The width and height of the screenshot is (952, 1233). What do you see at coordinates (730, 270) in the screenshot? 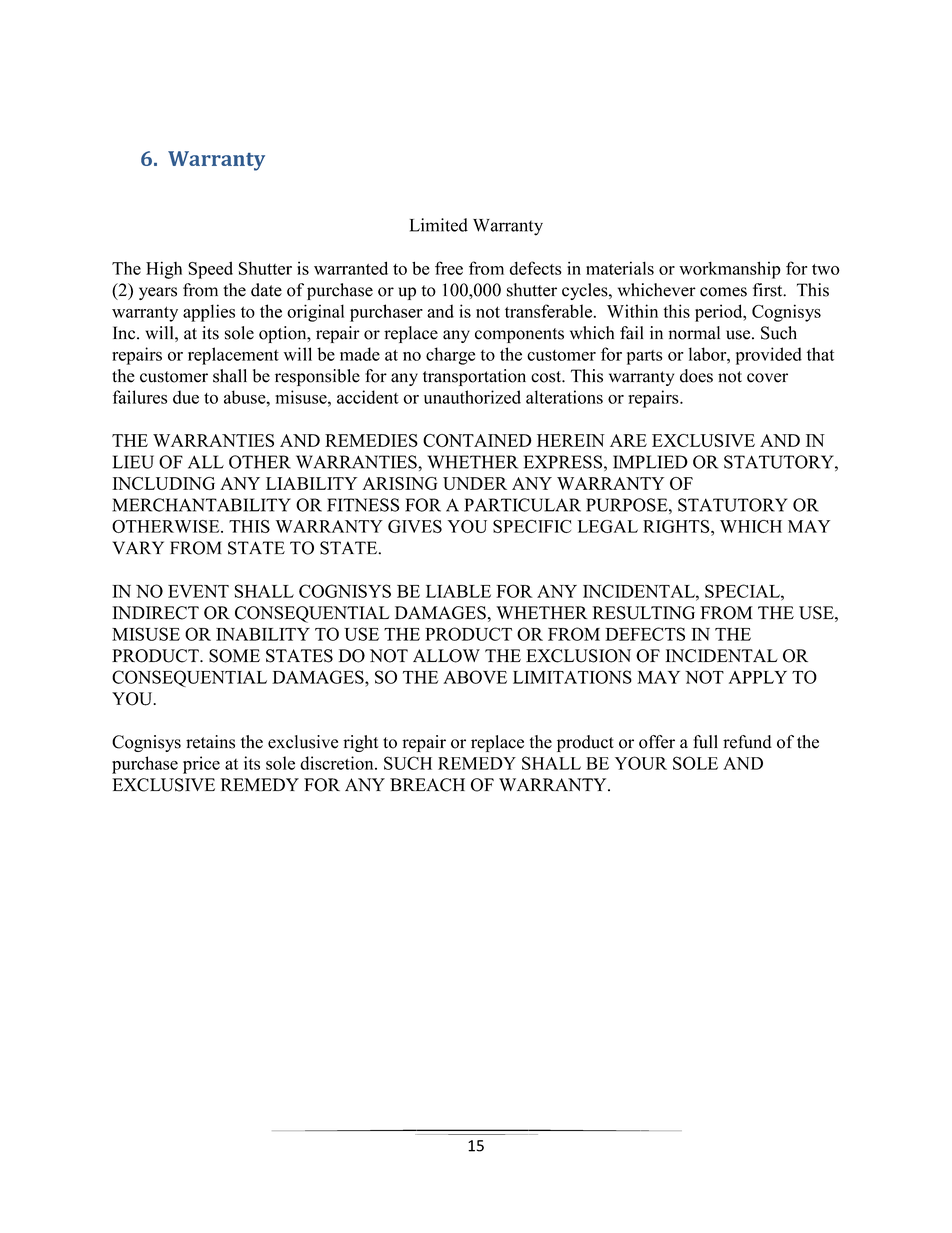
I see `workmanship` at bounding box center [730, 270].
